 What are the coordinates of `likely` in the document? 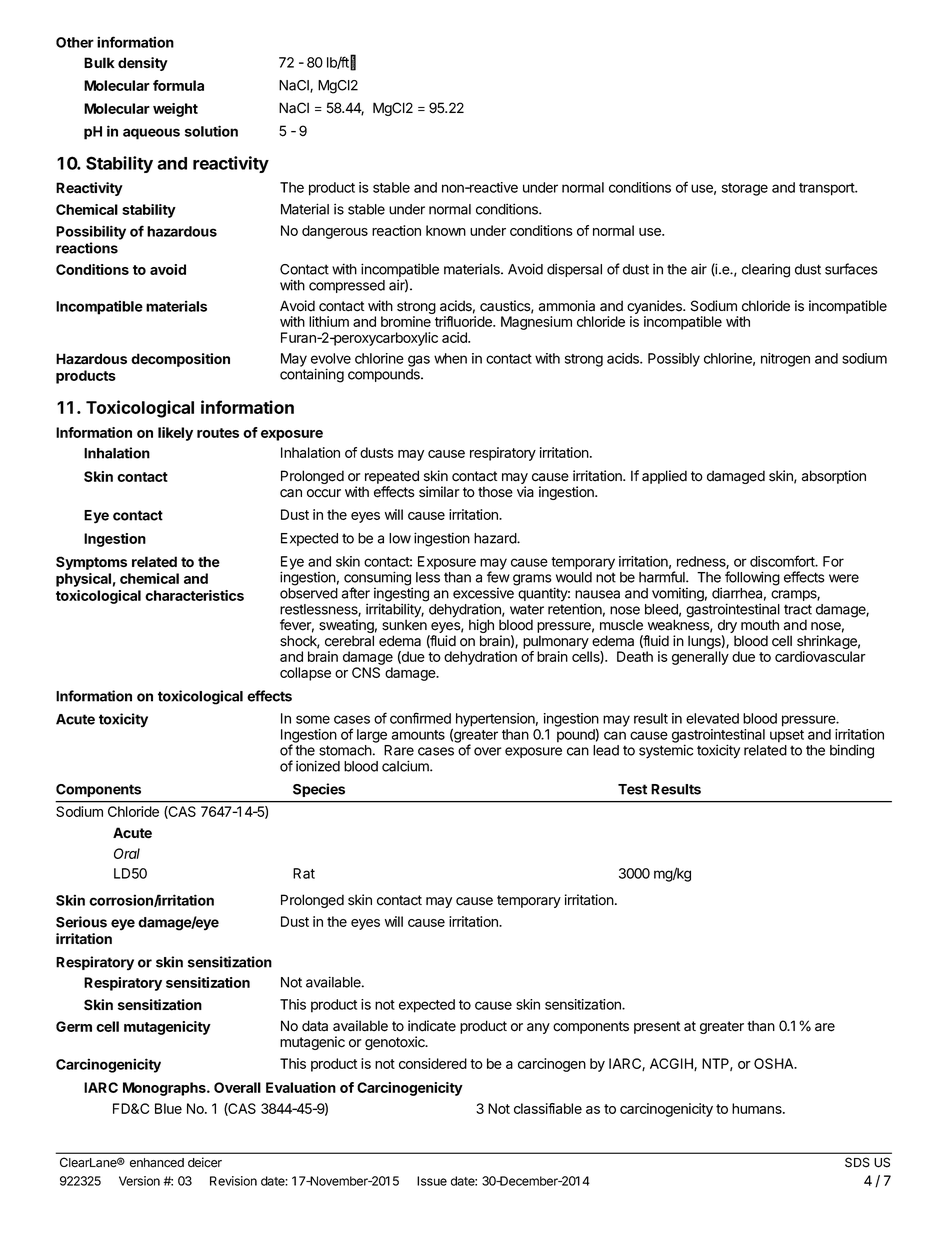 It's located at (175, 434).
